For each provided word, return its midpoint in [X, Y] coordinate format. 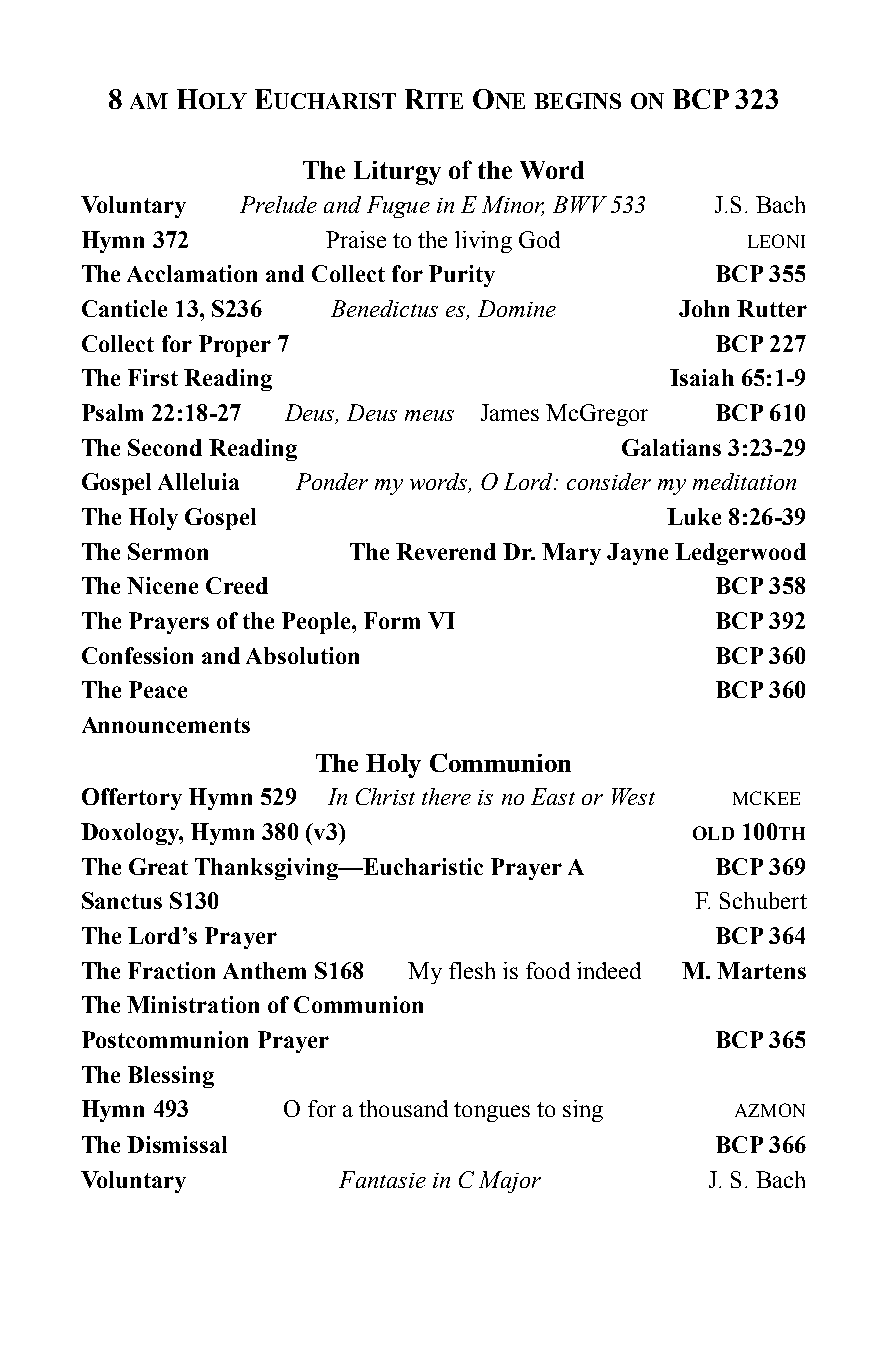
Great [158, 866]
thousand [403, 1108]
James [510, 412]
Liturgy [397, 173]
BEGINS [577, 101]
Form [392, 620]
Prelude [278, 204]
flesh [472, 970]
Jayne [637, 554]
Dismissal [177, 1144]
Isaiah [702, 377]
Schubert [763, 900]
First [153, 377]
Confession [137, 655]
